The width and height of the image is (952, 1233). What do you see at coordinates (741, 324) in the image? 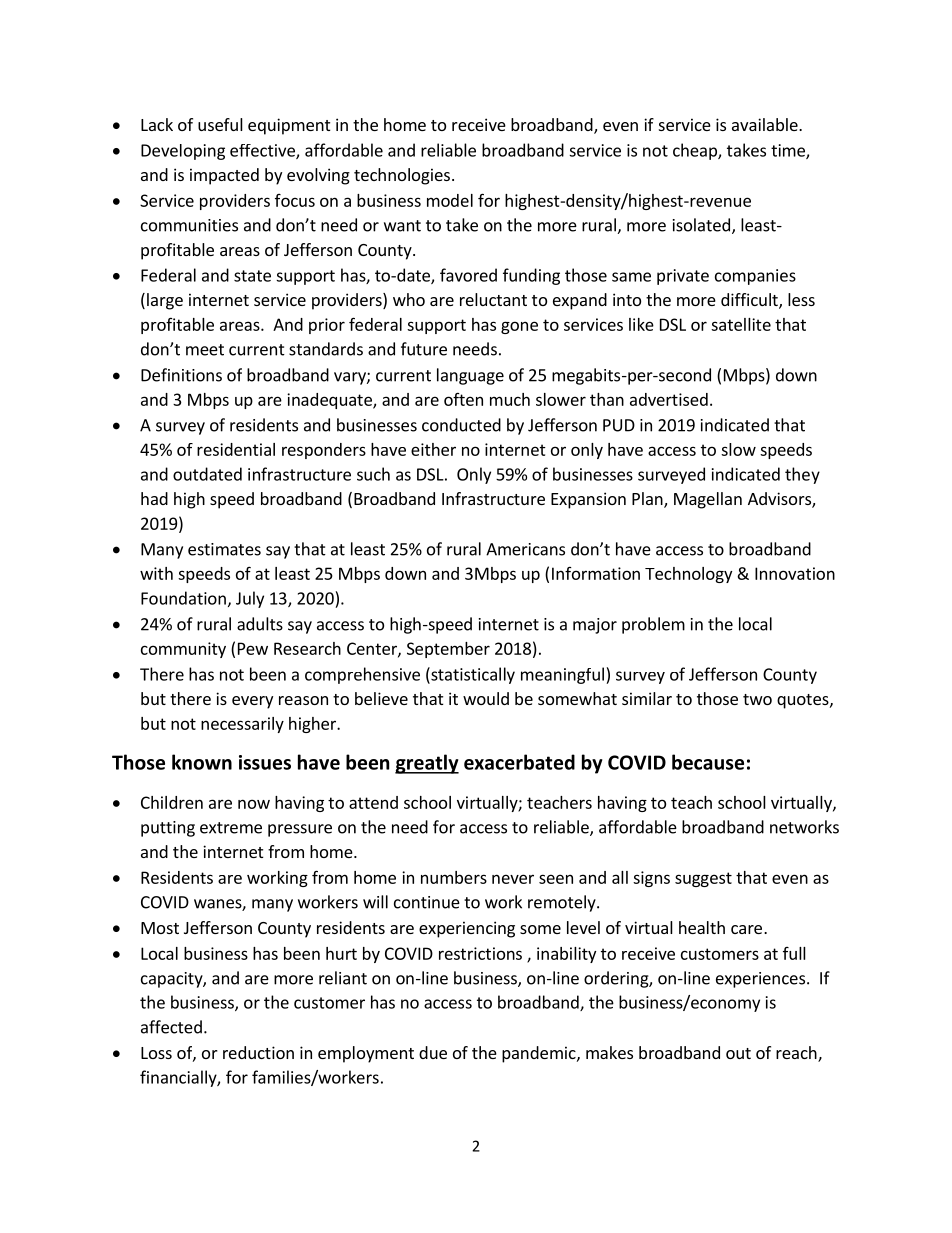
I see `satellite` at bounding box center [741, 324].
